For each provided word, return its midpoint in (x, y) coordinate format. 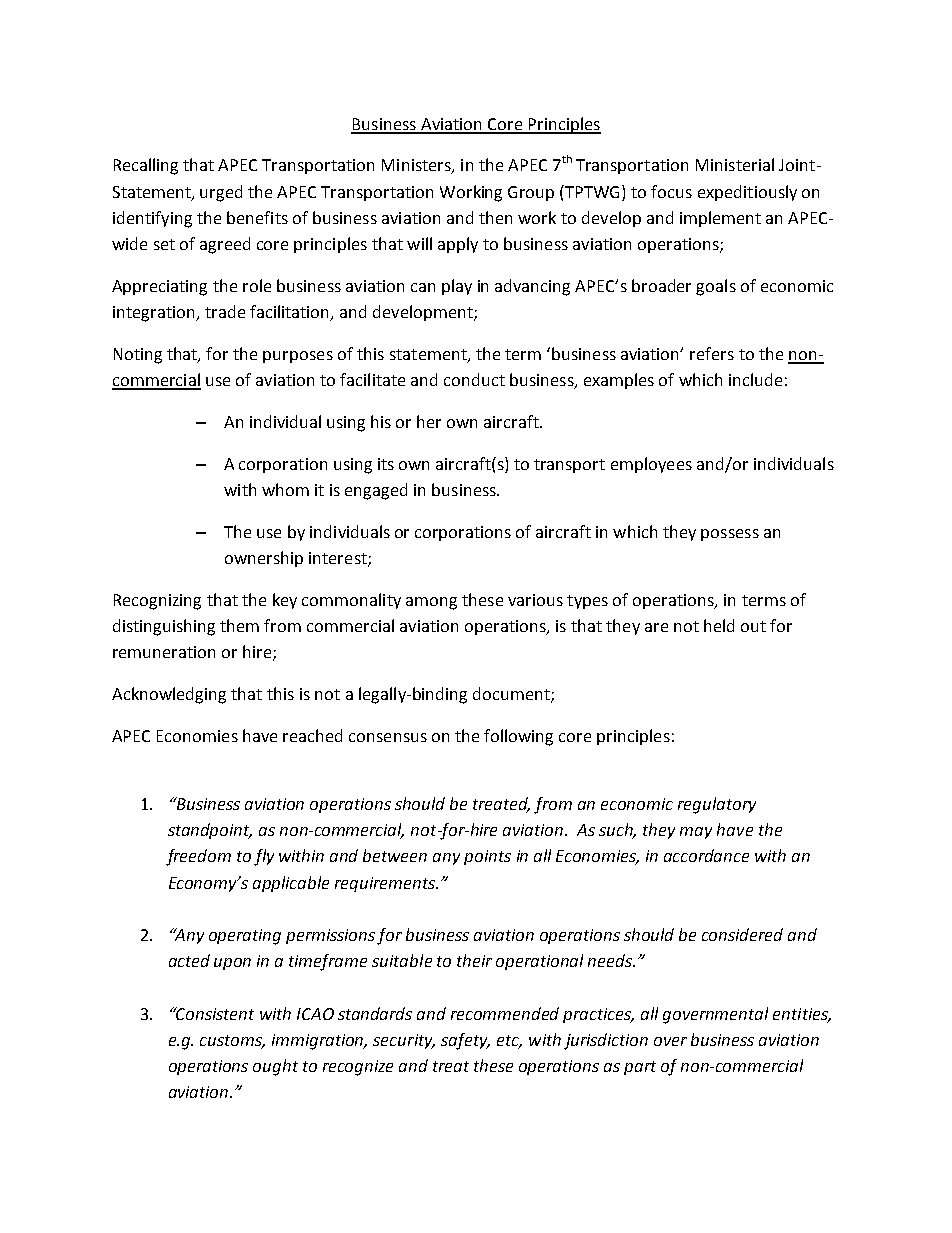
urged (221, 193)
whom (285, 489)
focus (671, 191)
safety (465, 1041)
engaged (376, 491)
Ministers (417, 166)
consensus (388, 737)
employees (651, 465)
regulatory (717, 805)
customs (232, 1042)
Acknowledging (169, 695)
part (640, 1068)
